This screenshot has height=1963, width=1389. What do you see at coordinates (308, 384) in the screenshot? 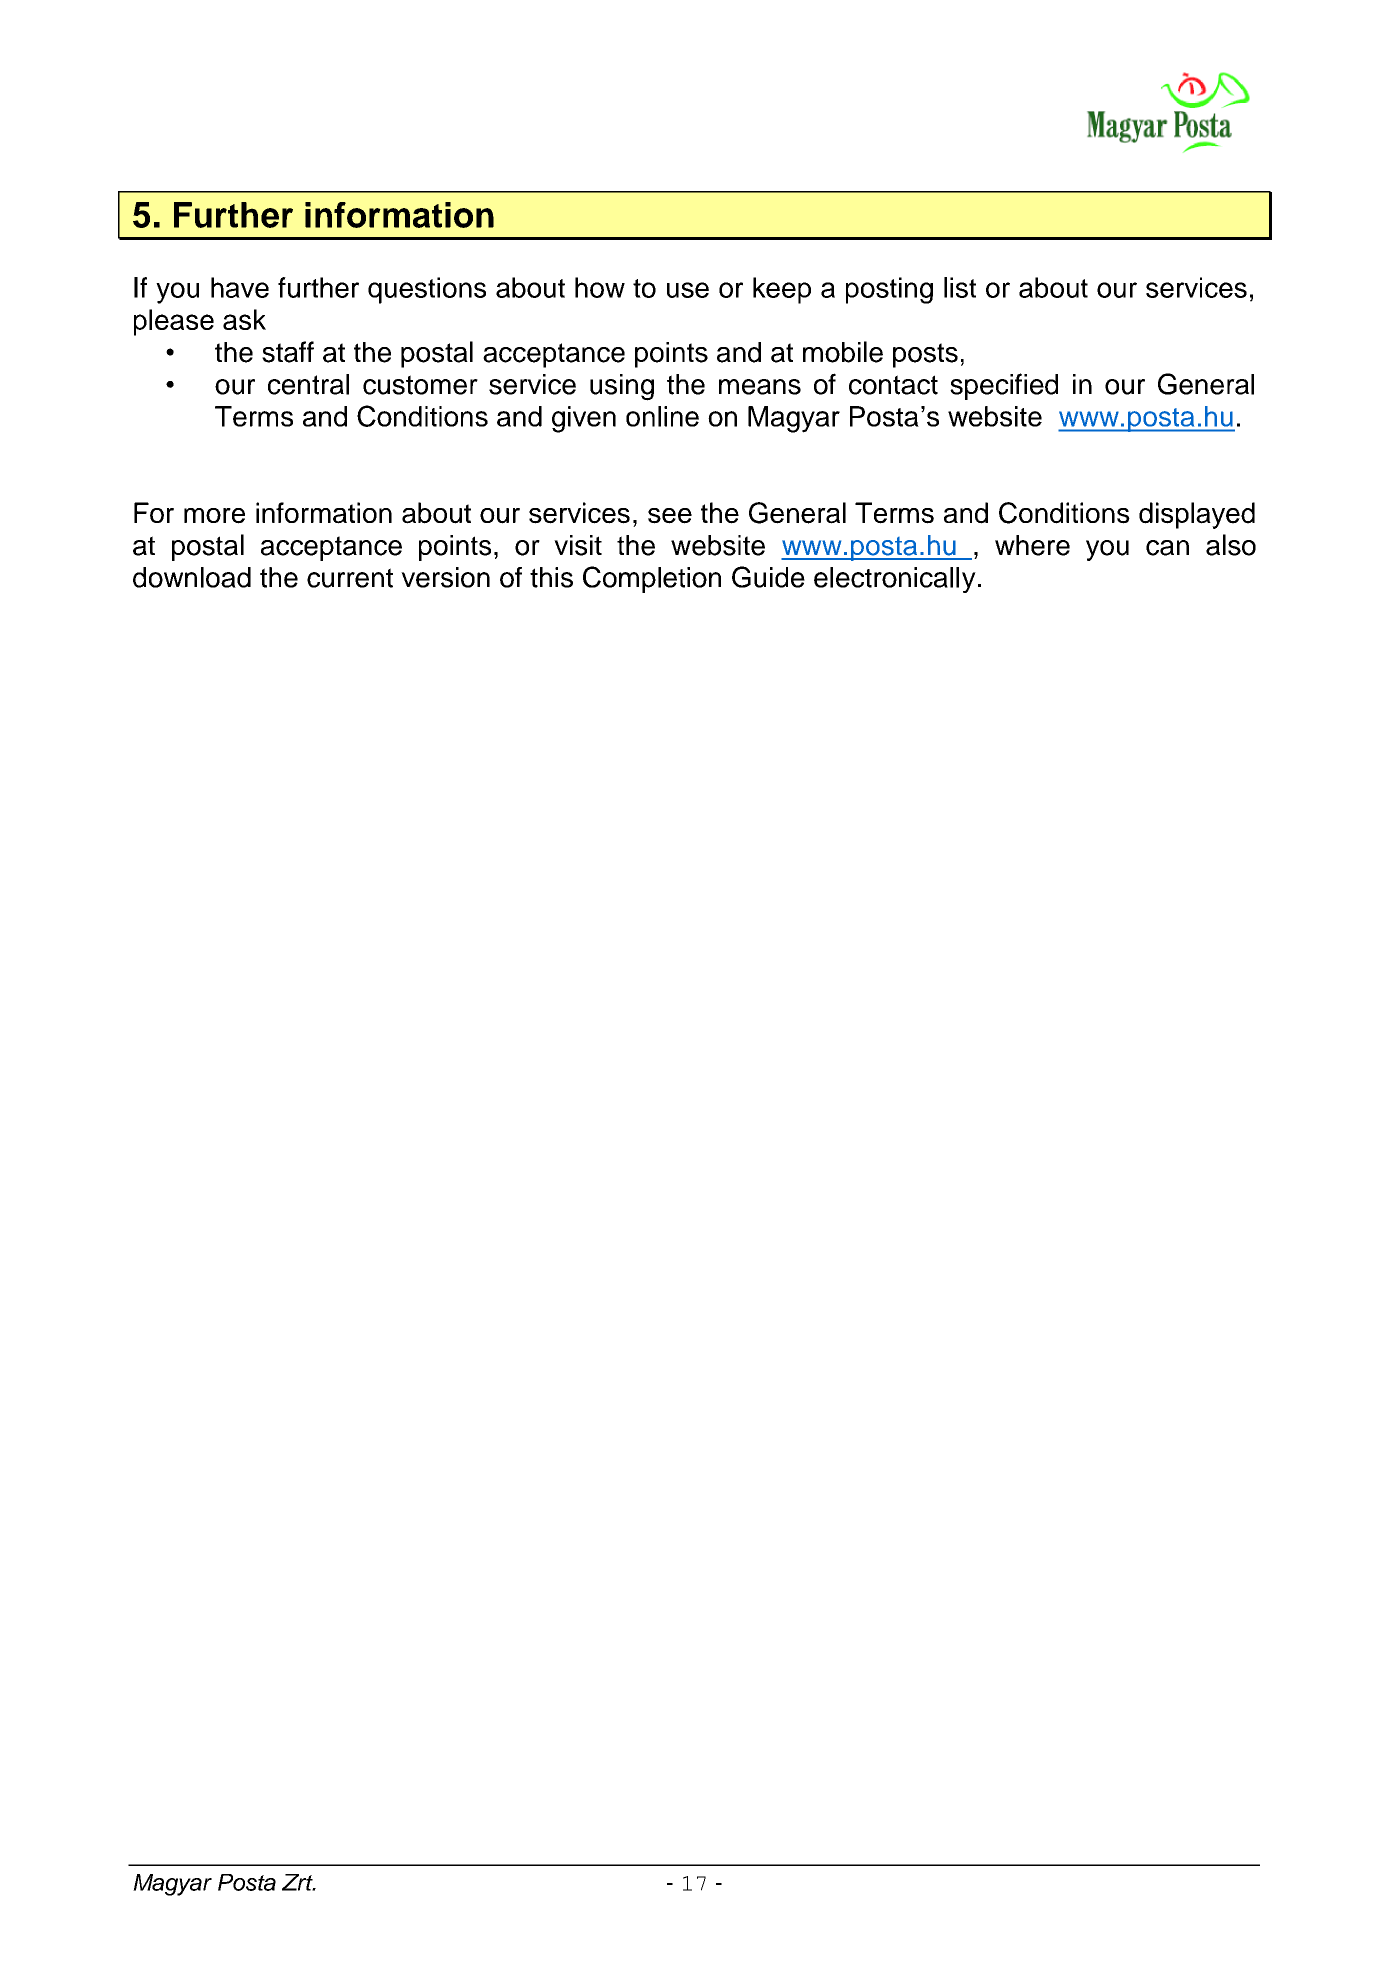
I see `central` at bounding box center [308, 384].
